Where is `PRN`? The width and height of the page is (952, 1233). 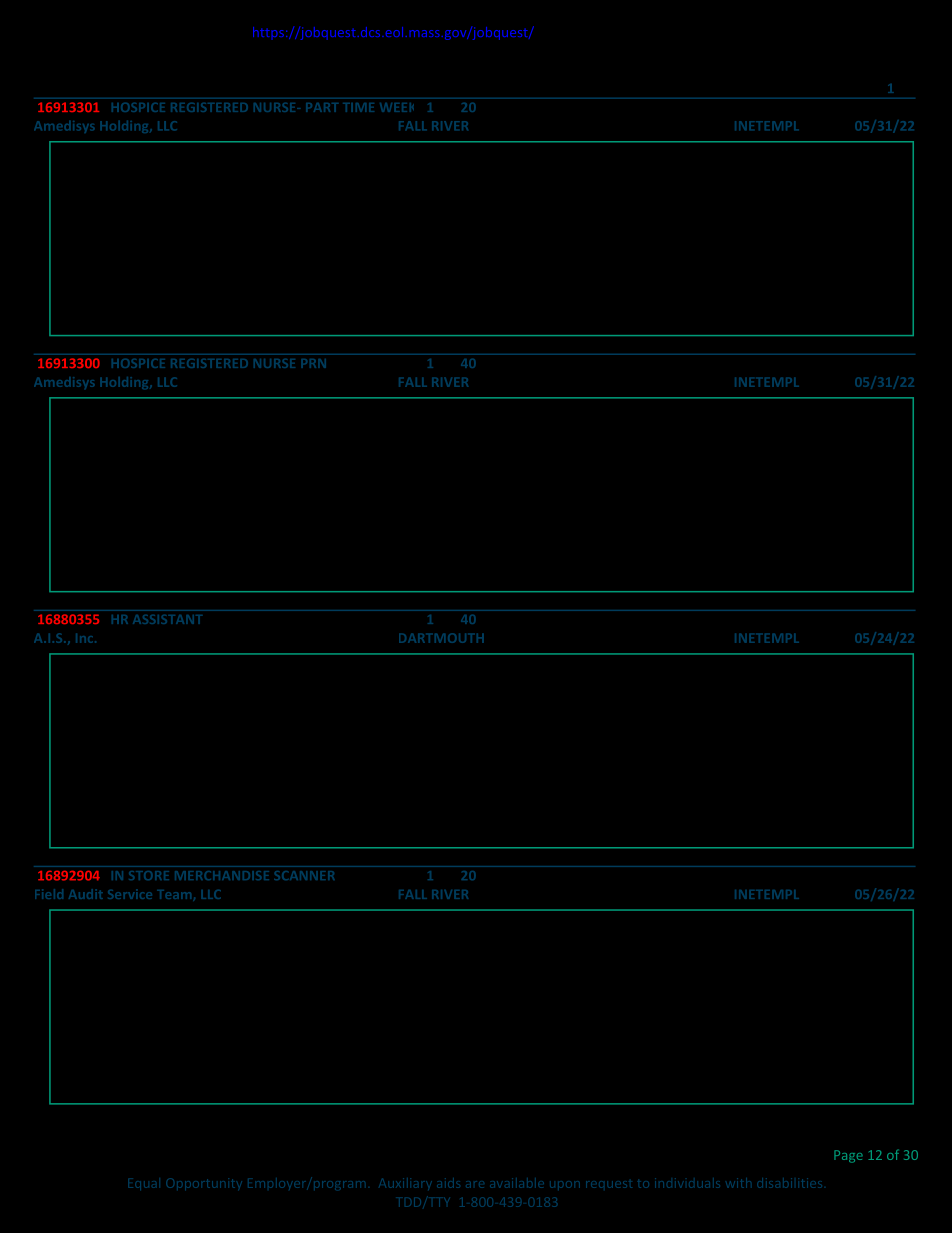 PRN is located at coordinates (314, 363).
